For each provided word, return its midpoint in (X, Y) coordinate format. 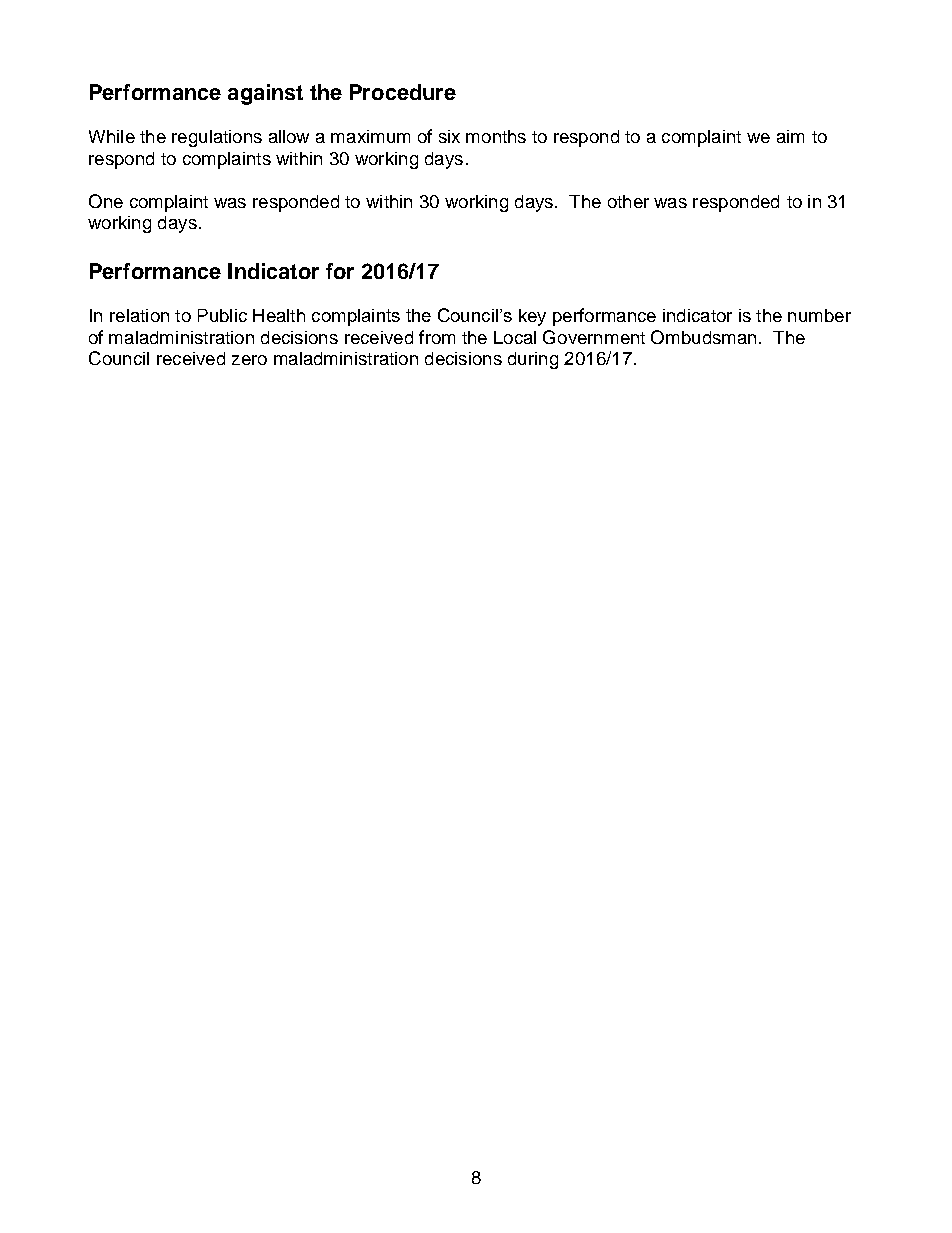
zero (249, 360)
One (106, 201)
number (819, 315)
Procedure (403, 92)
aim (790, 136)
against (265, 94)
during (533, 360)
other (628, 201)
